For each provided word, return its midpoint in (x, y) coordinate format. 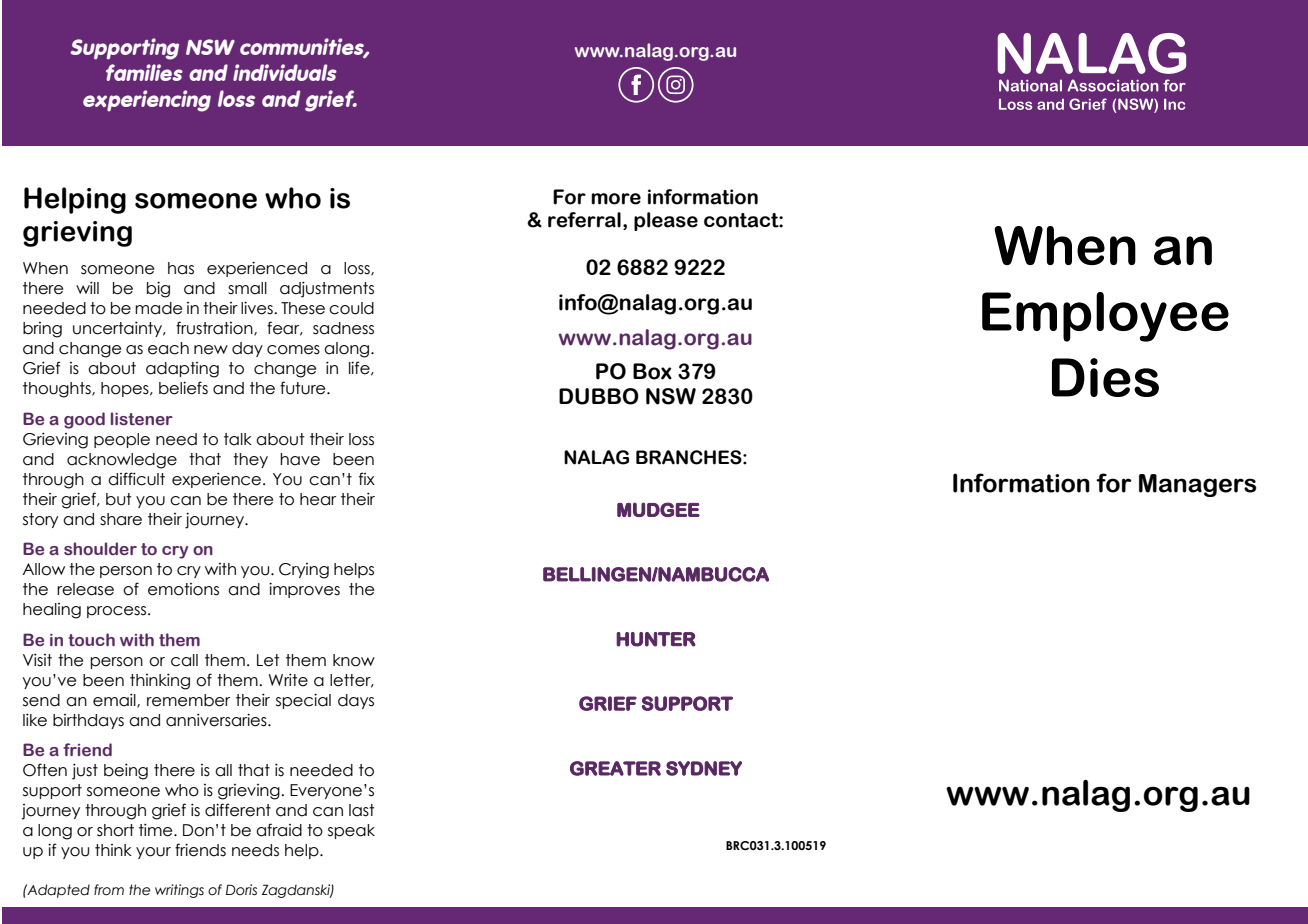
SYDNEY (704, 768)
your (153, 853)
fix (367, 478)
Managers (1198, 485)
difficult (136, 479)
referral (584, 220)
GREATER (615, 768)
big (158, 289)
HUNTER (656, 639)
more (616, 199)
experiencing (147, 101)
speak (351, 831)
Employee (1105, 317)
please (666, 221)
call (184, 660)
